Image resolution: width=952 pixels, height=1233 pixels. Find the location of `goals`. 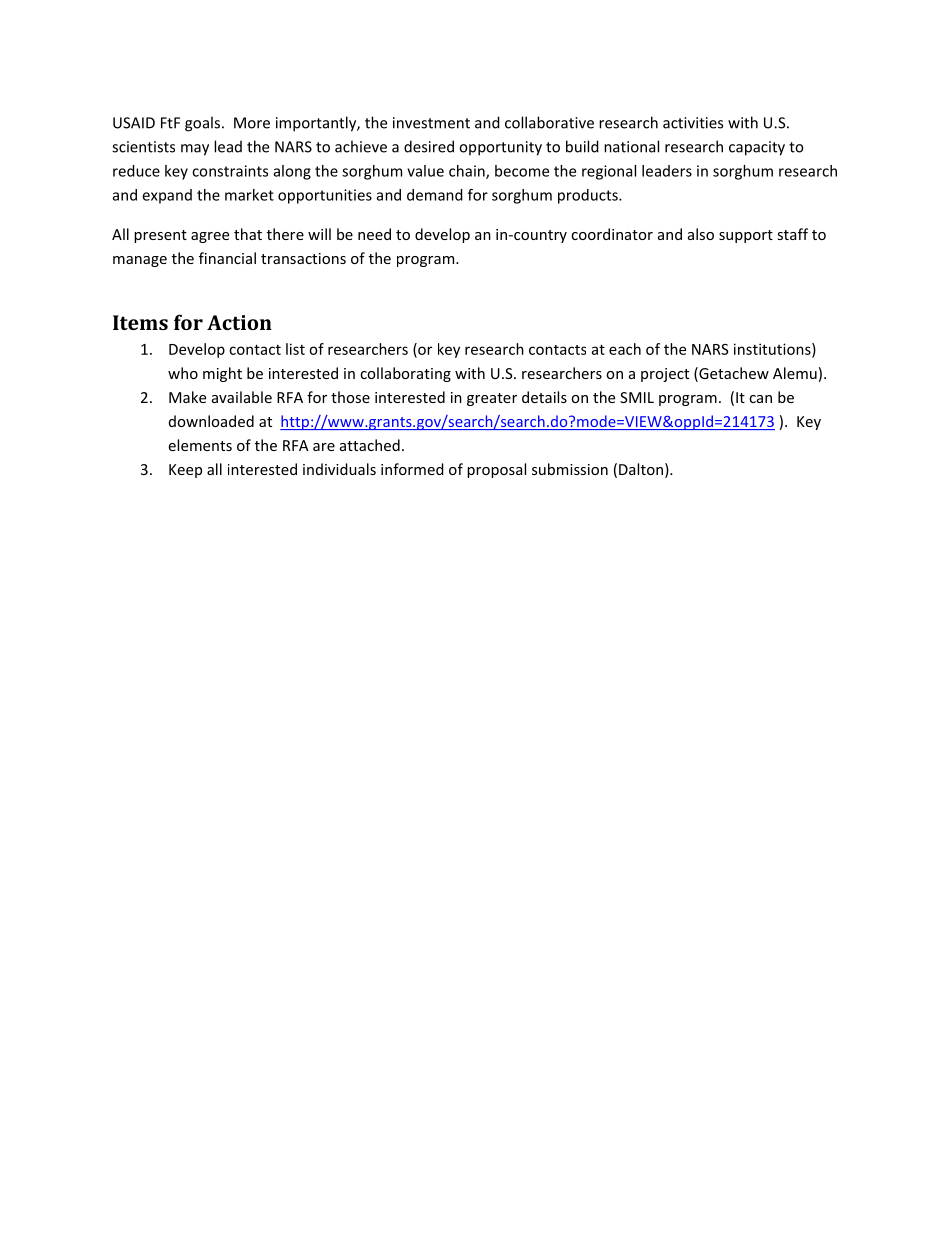

goals is located at coordinates (202, 124).
